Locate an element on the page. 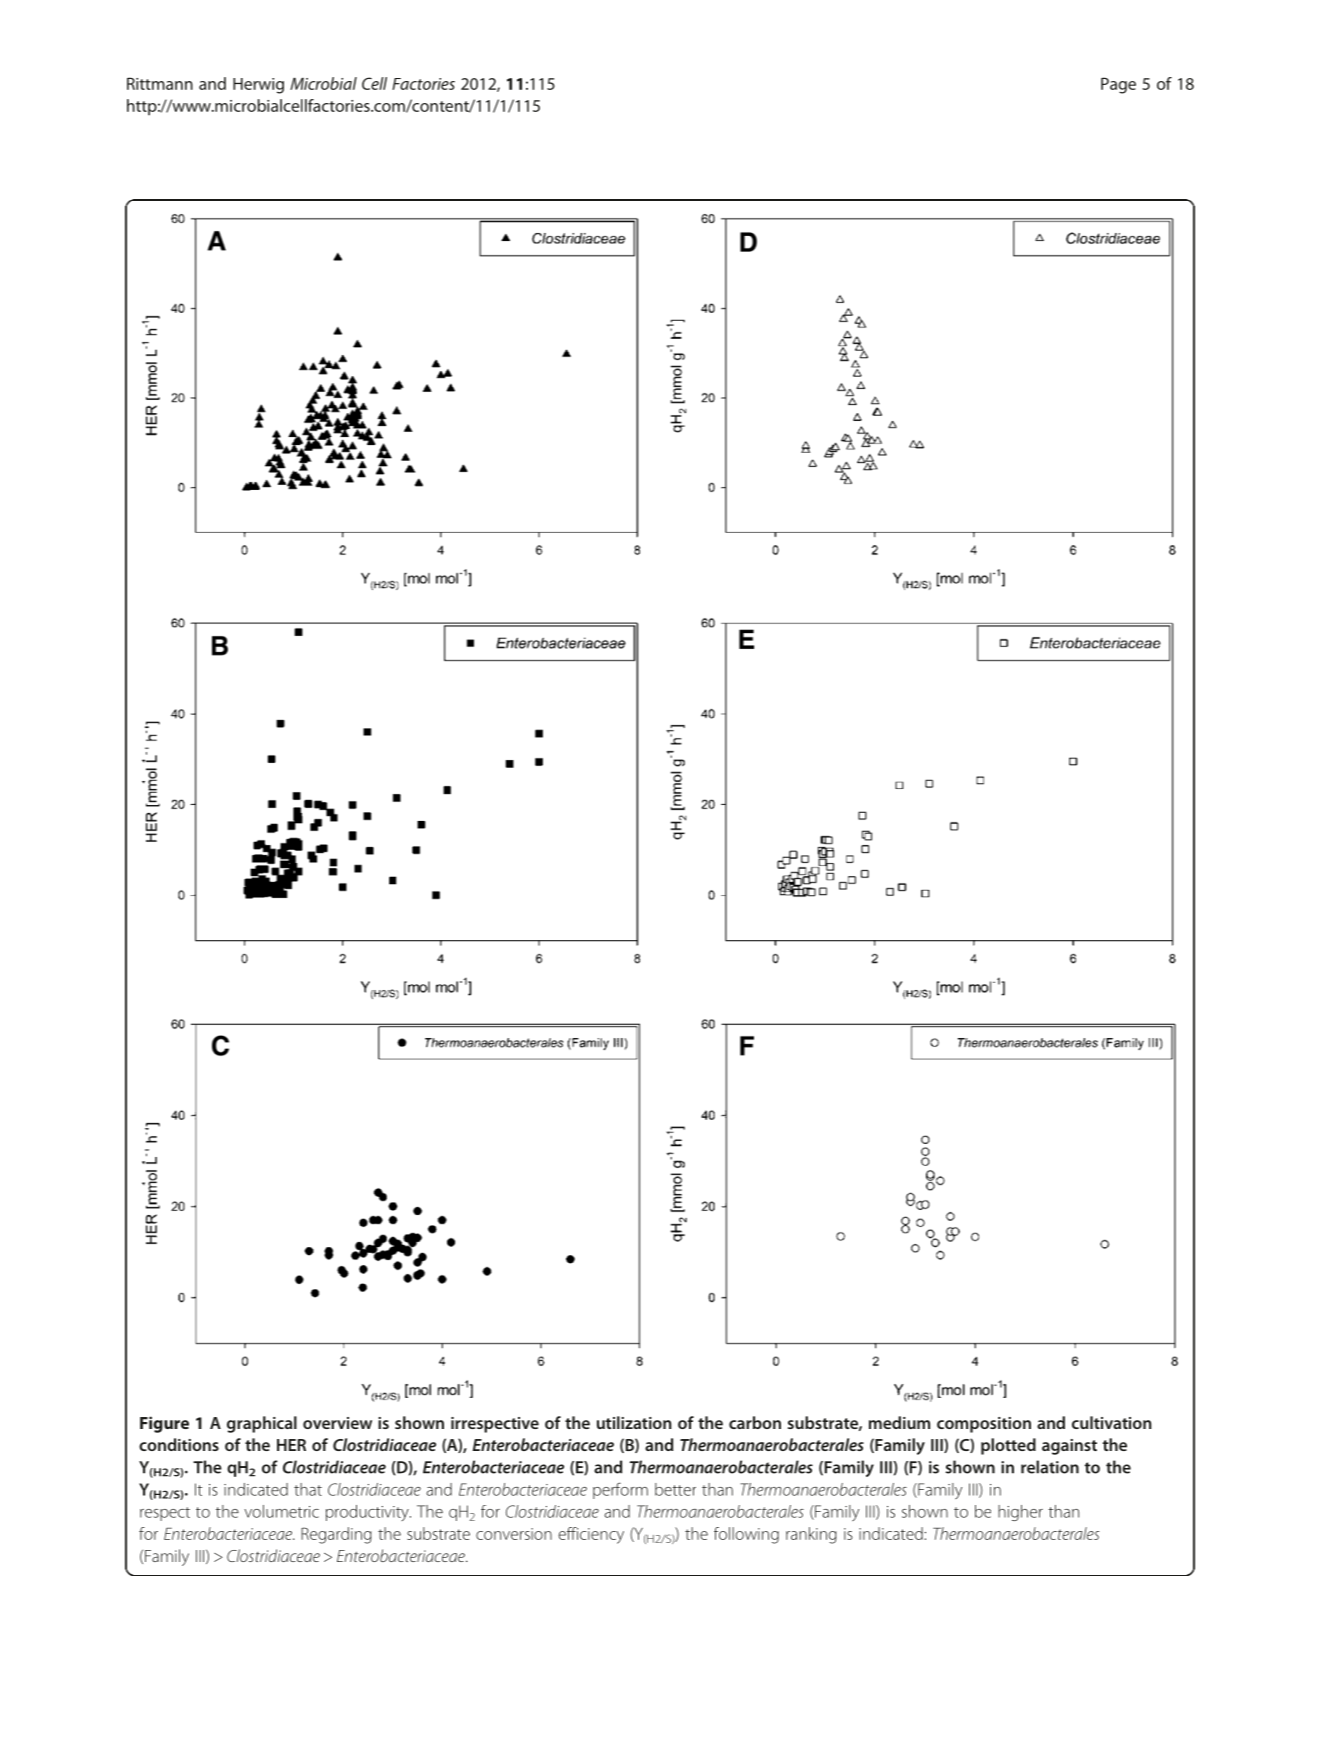  overview is located at coordinates (337, 1423).
